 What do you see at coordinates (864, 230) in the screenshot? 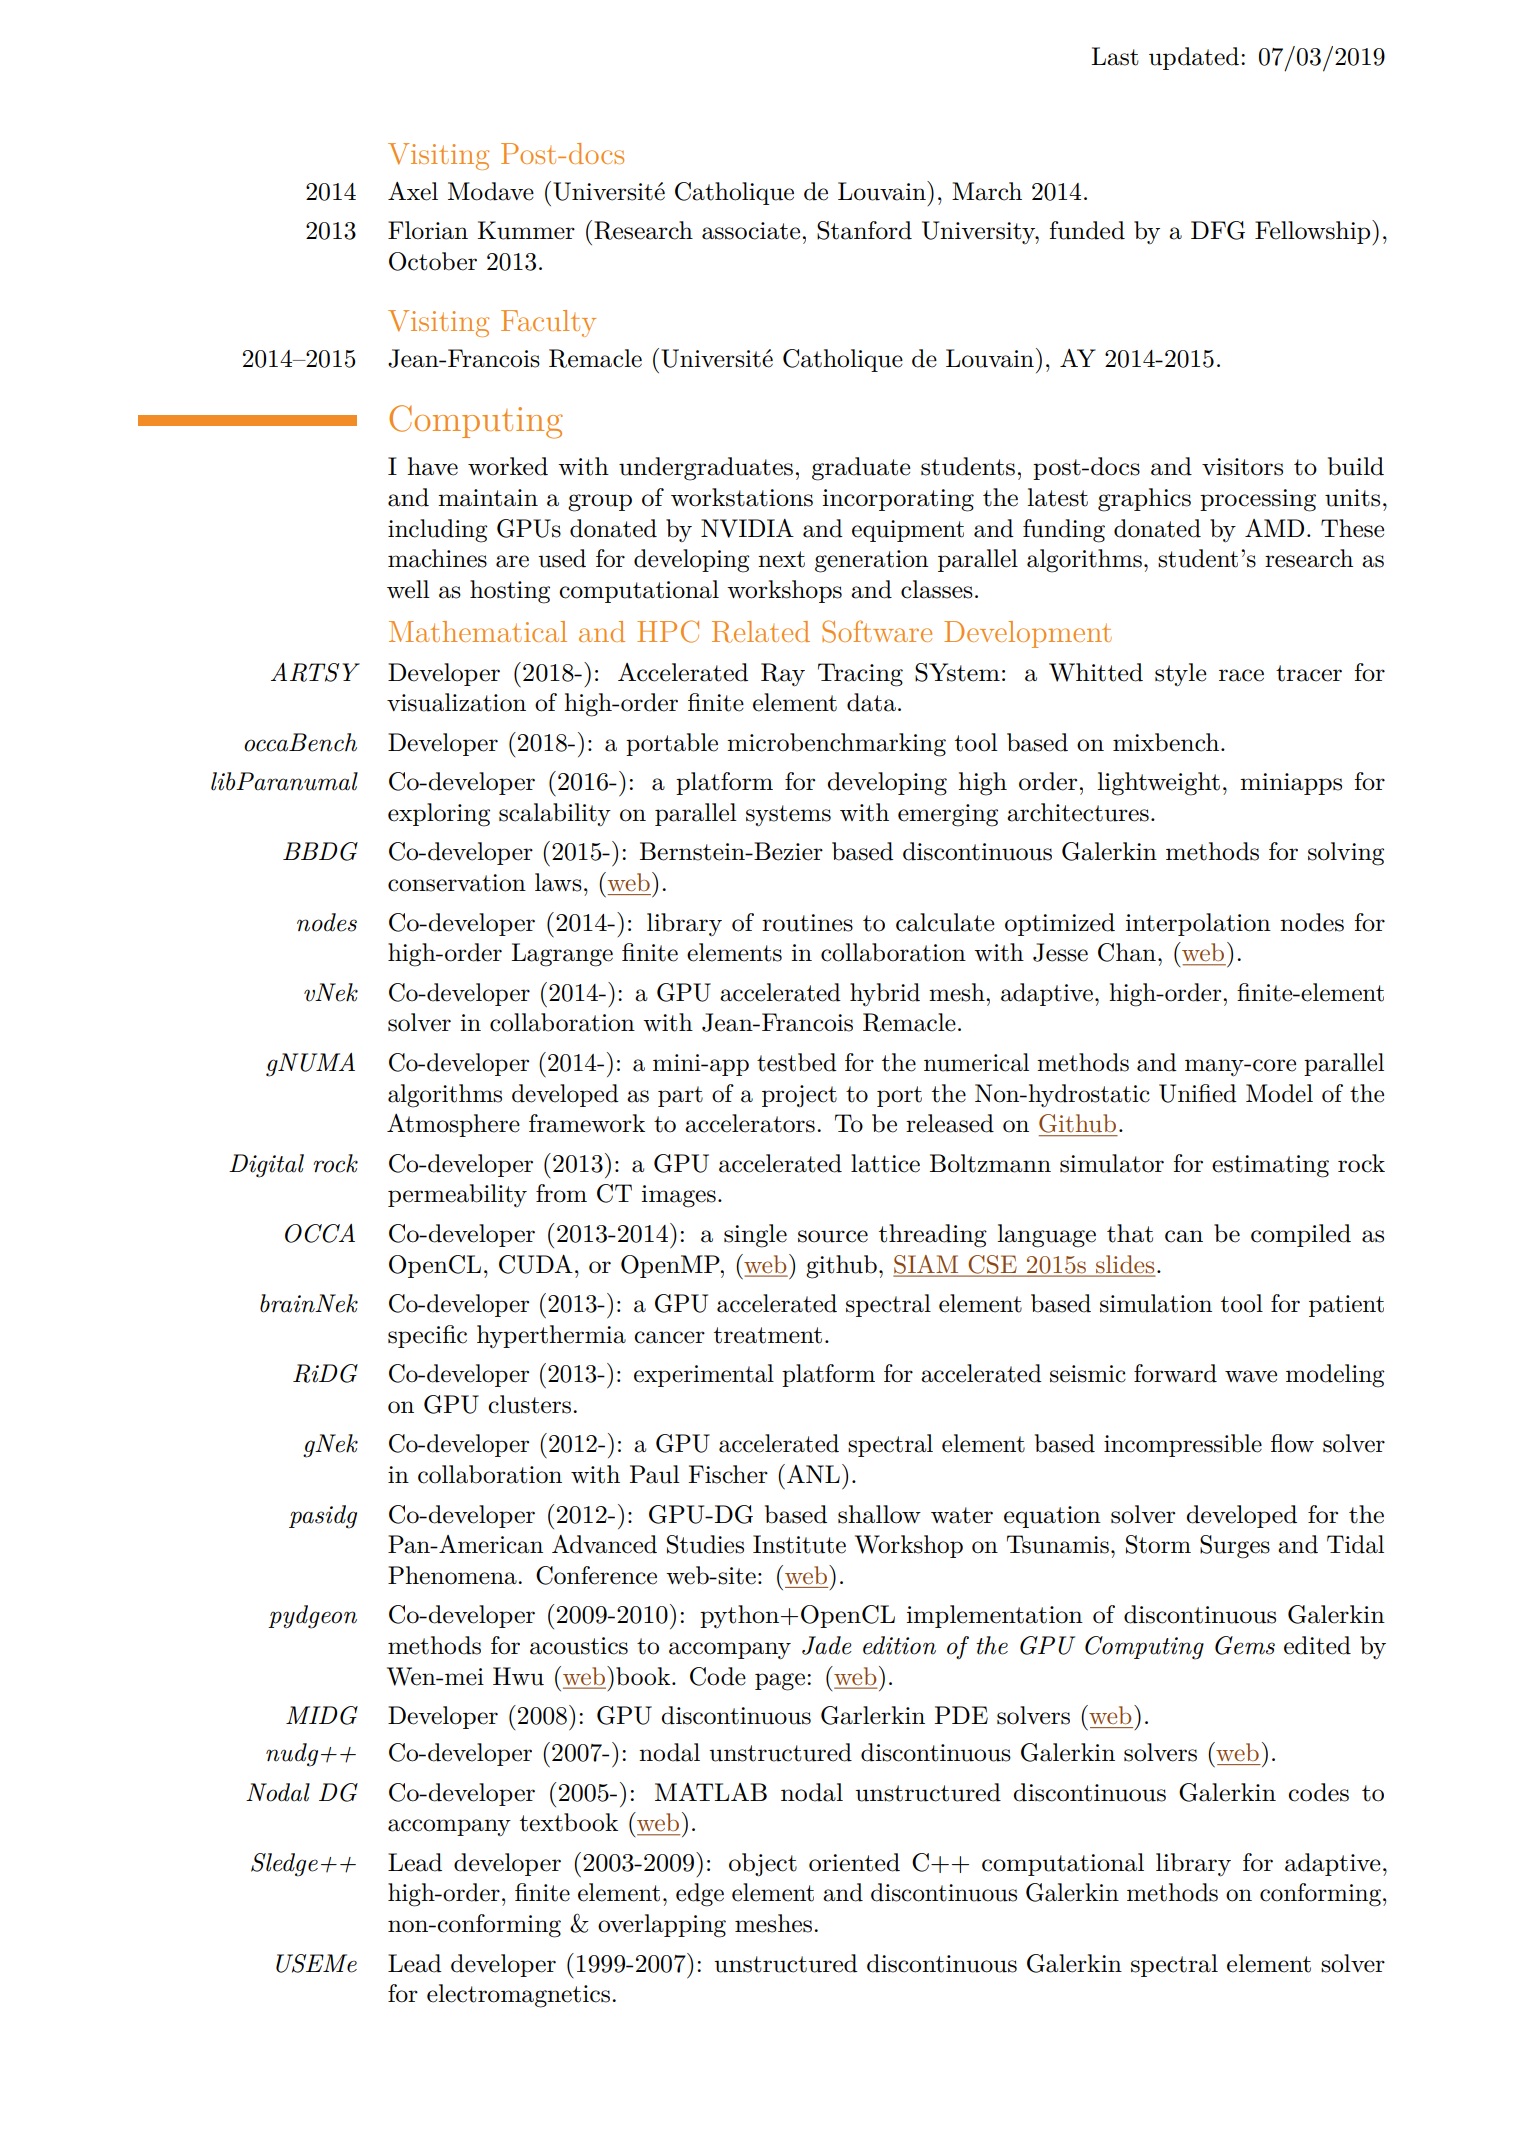
I see `Stanford` at bounding box center [864, 230].
